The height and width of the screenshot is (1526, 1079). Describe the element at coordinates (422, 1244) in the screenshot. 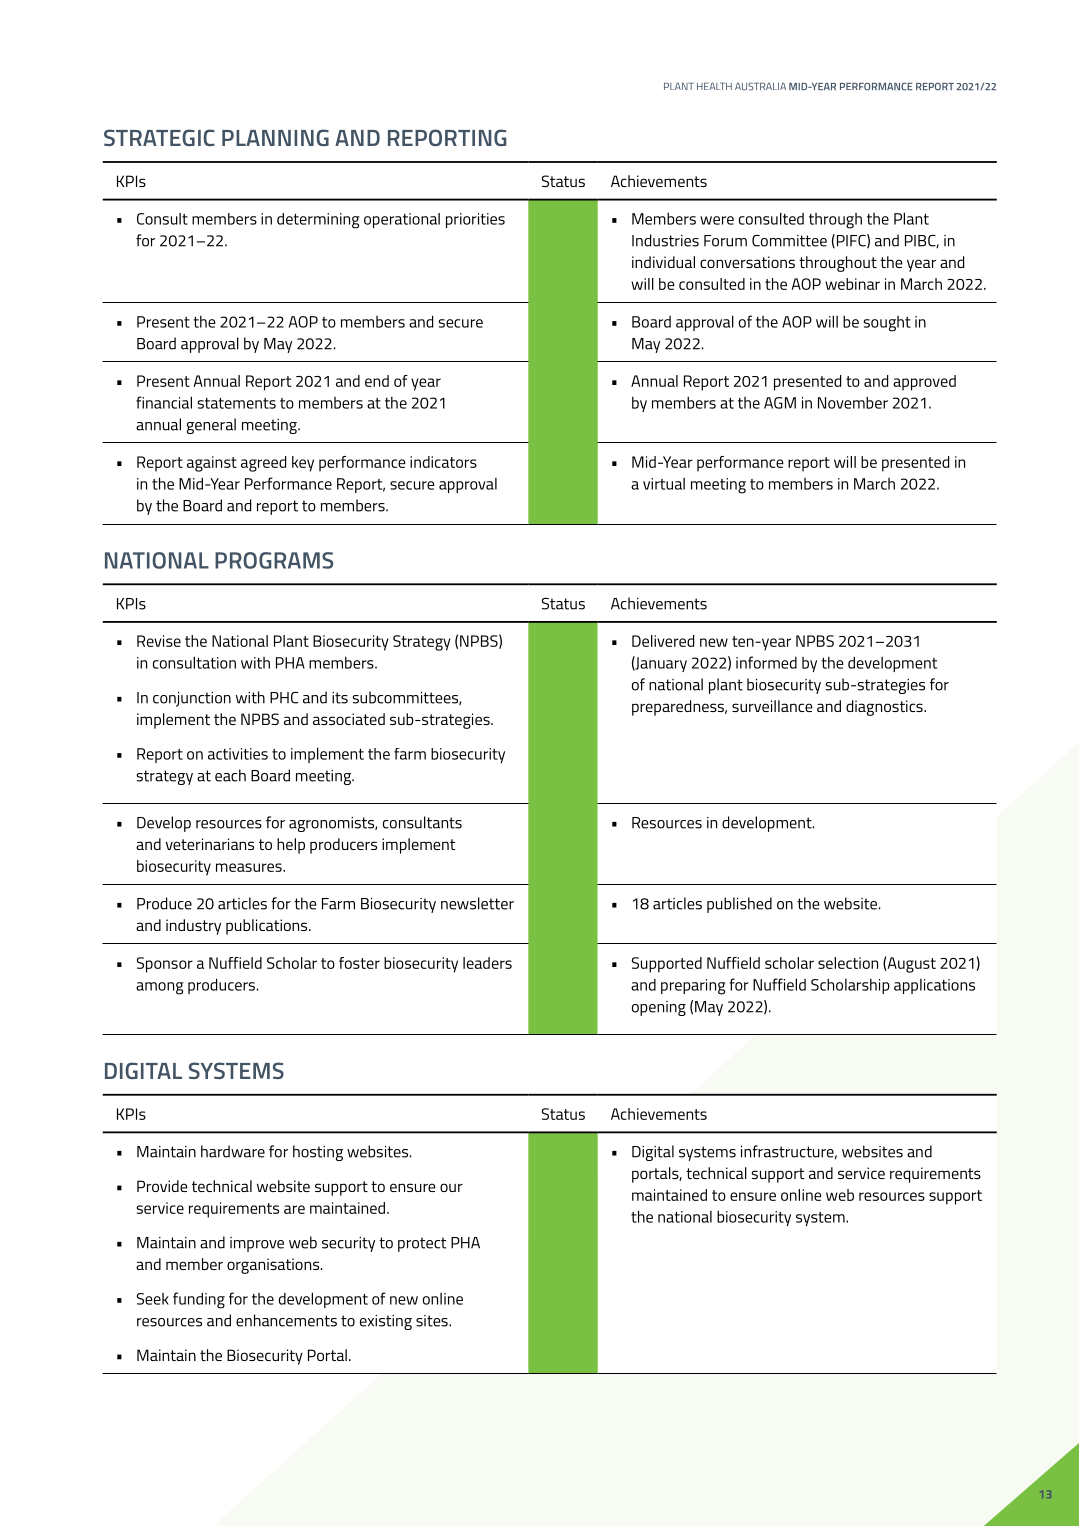

I see `protect` at that location.
